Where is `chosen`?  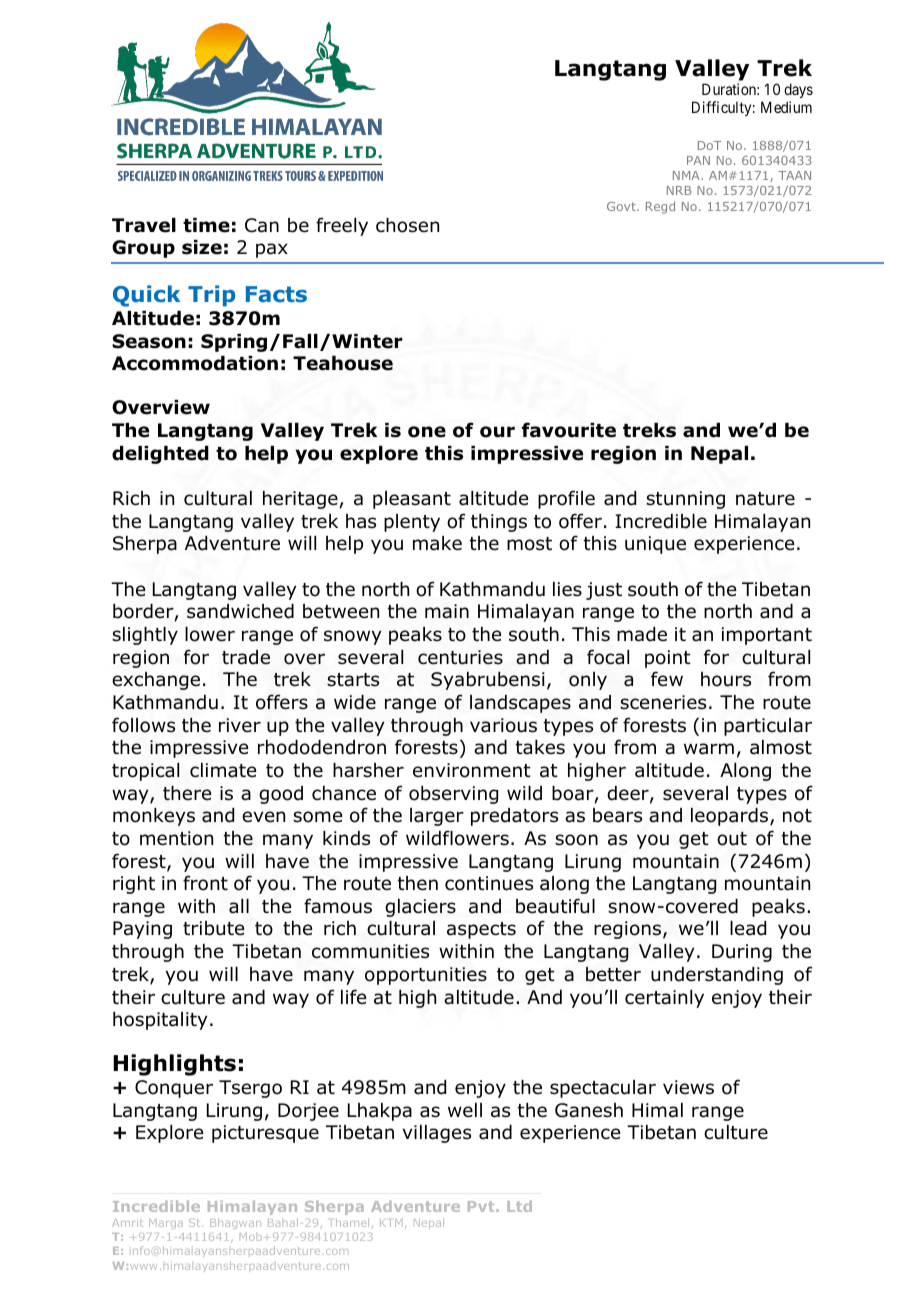 chosen is located at coordinates (407, 225).
